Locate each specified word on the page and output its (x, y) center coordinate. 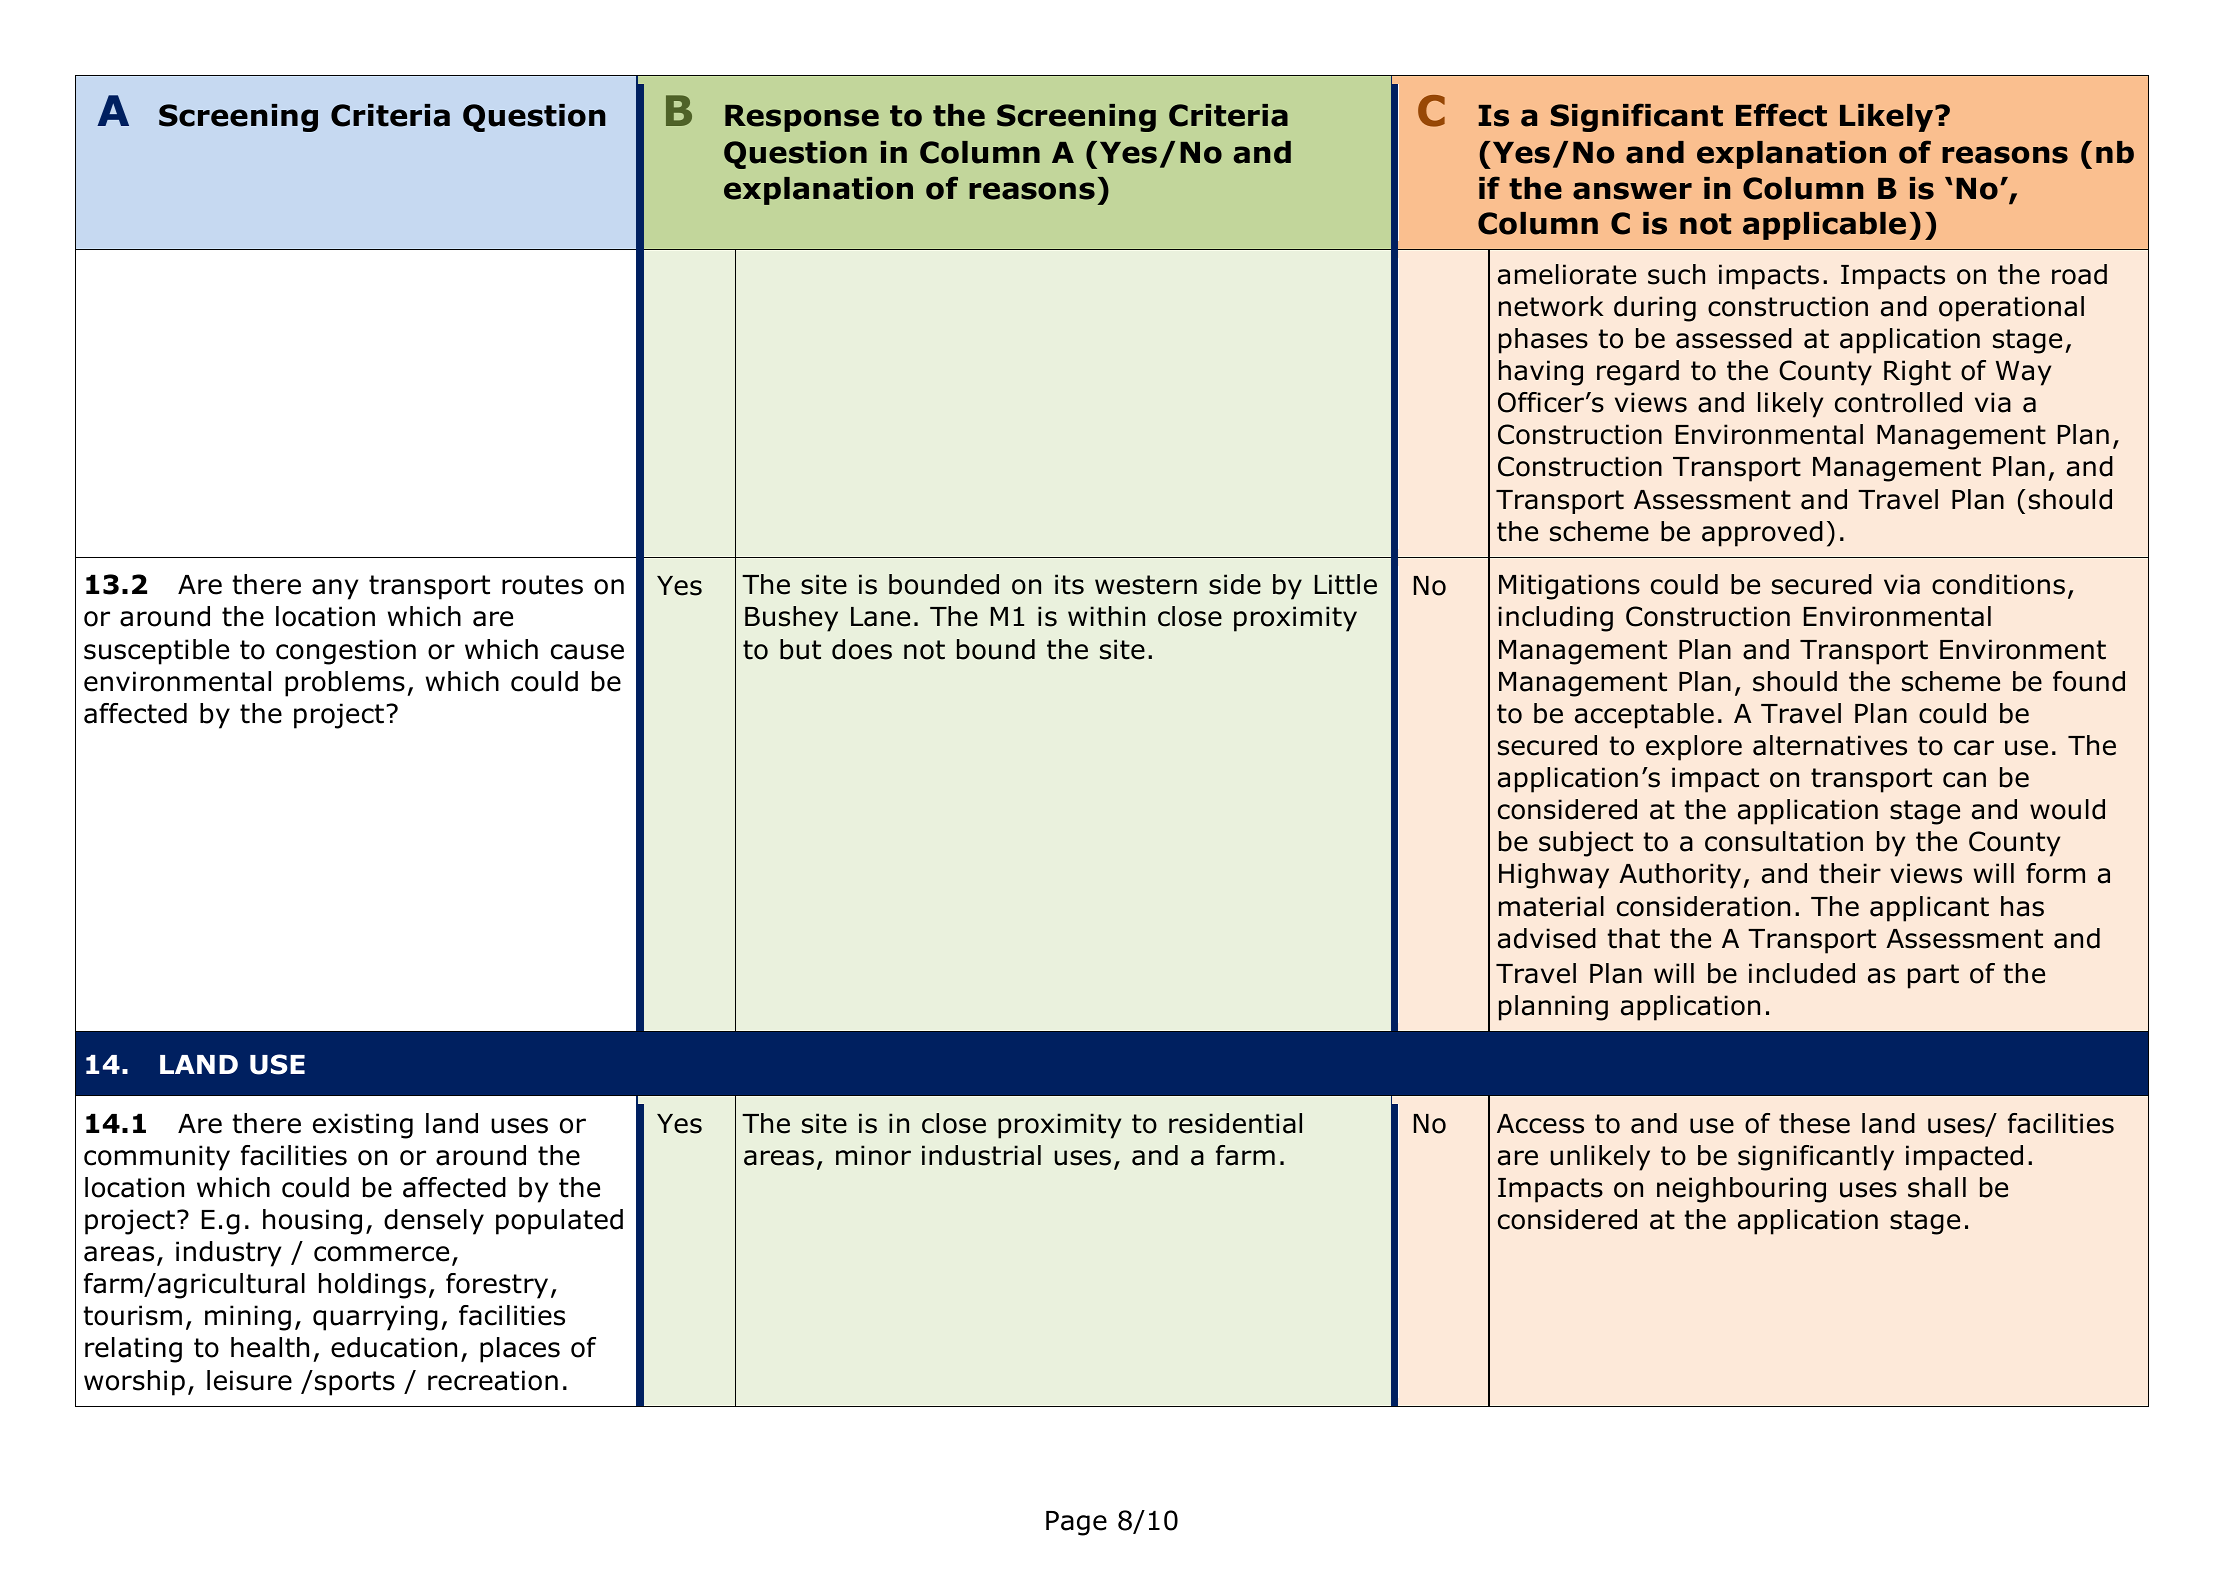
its (1069, 584)
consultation (1784, 841)
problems (345, 684)
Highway (1554, 876)
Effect (1781, 115)
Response (802, 118)
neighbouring (1741, 1190)
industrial (981, 1155)
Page (1076, 1523)
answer (1632, 191)
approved (1762, 534)
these (1814, 1123)
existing (363, 1126)
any (335, 589)
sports (355, 1383)
